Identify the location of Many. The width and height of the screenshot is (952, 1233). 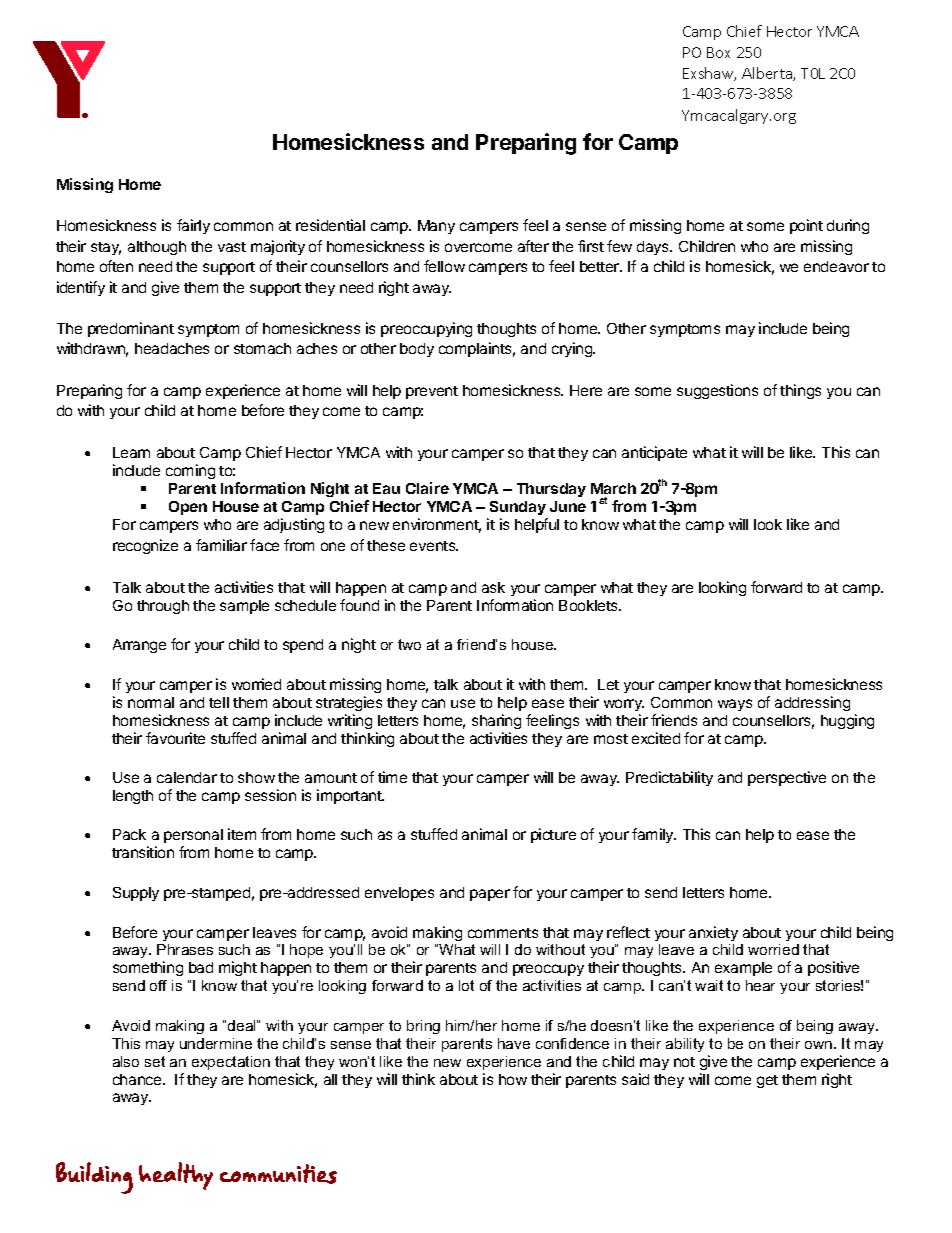
(436, 227).
